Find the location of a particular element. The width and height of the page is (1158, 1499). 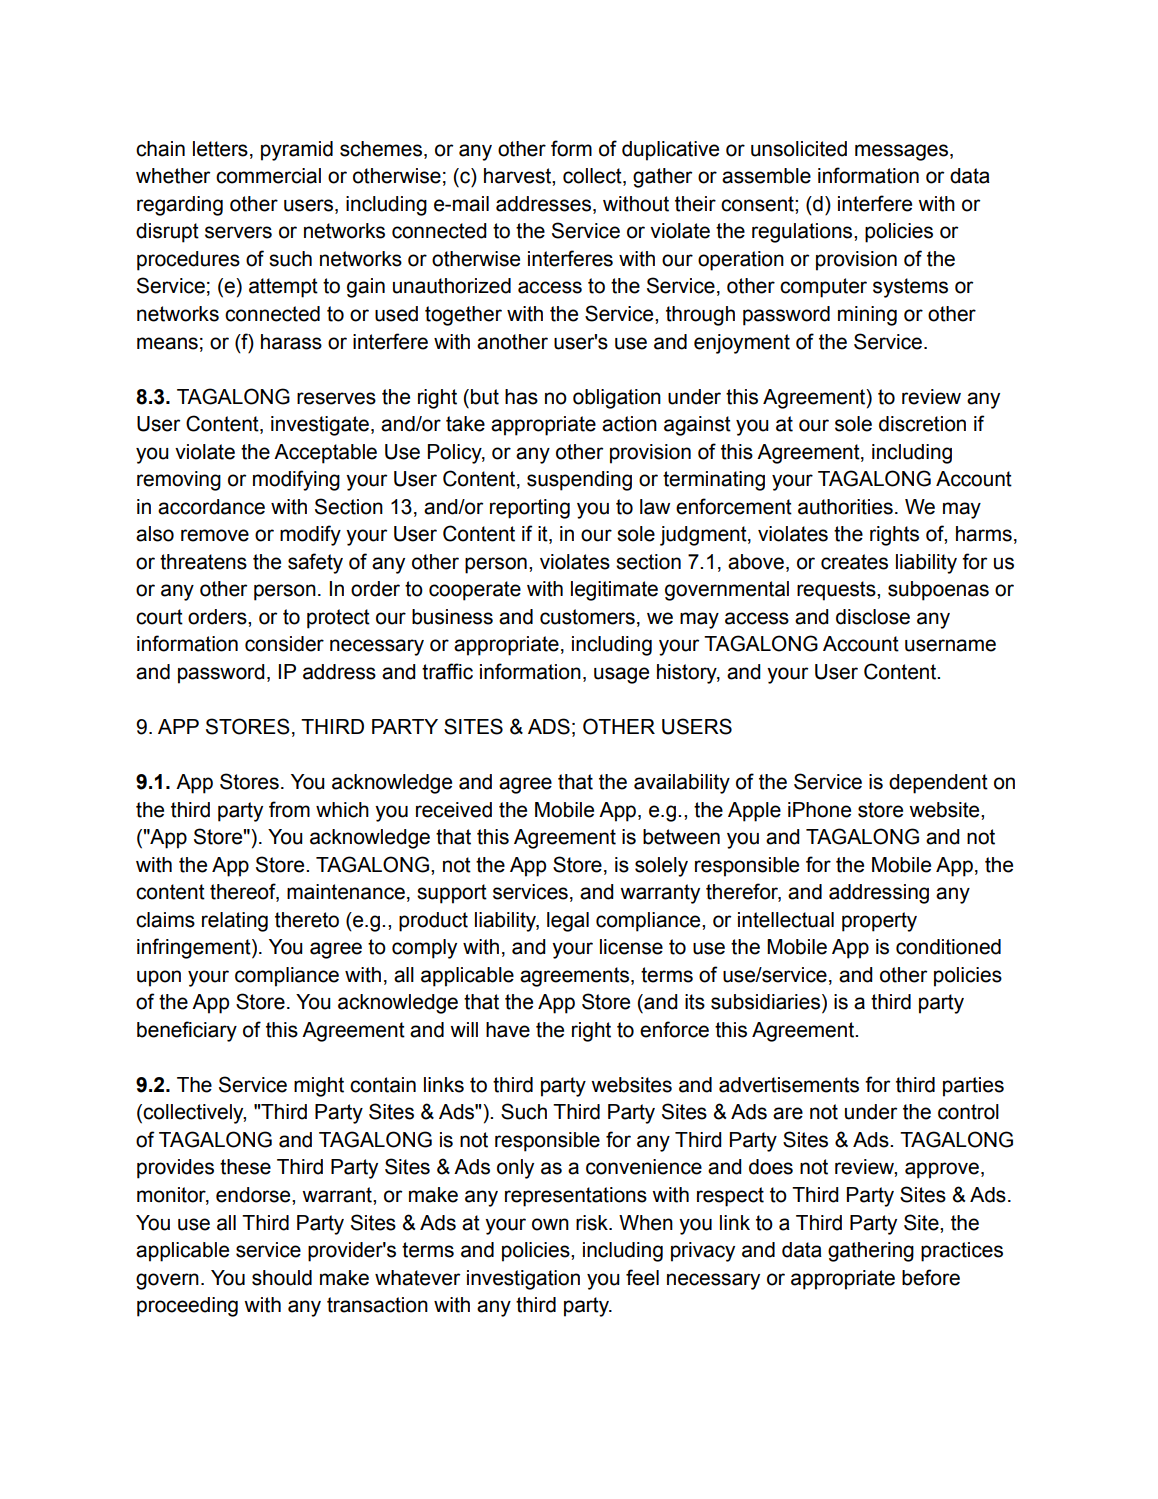

messages is located at coordinates (903, 152).
